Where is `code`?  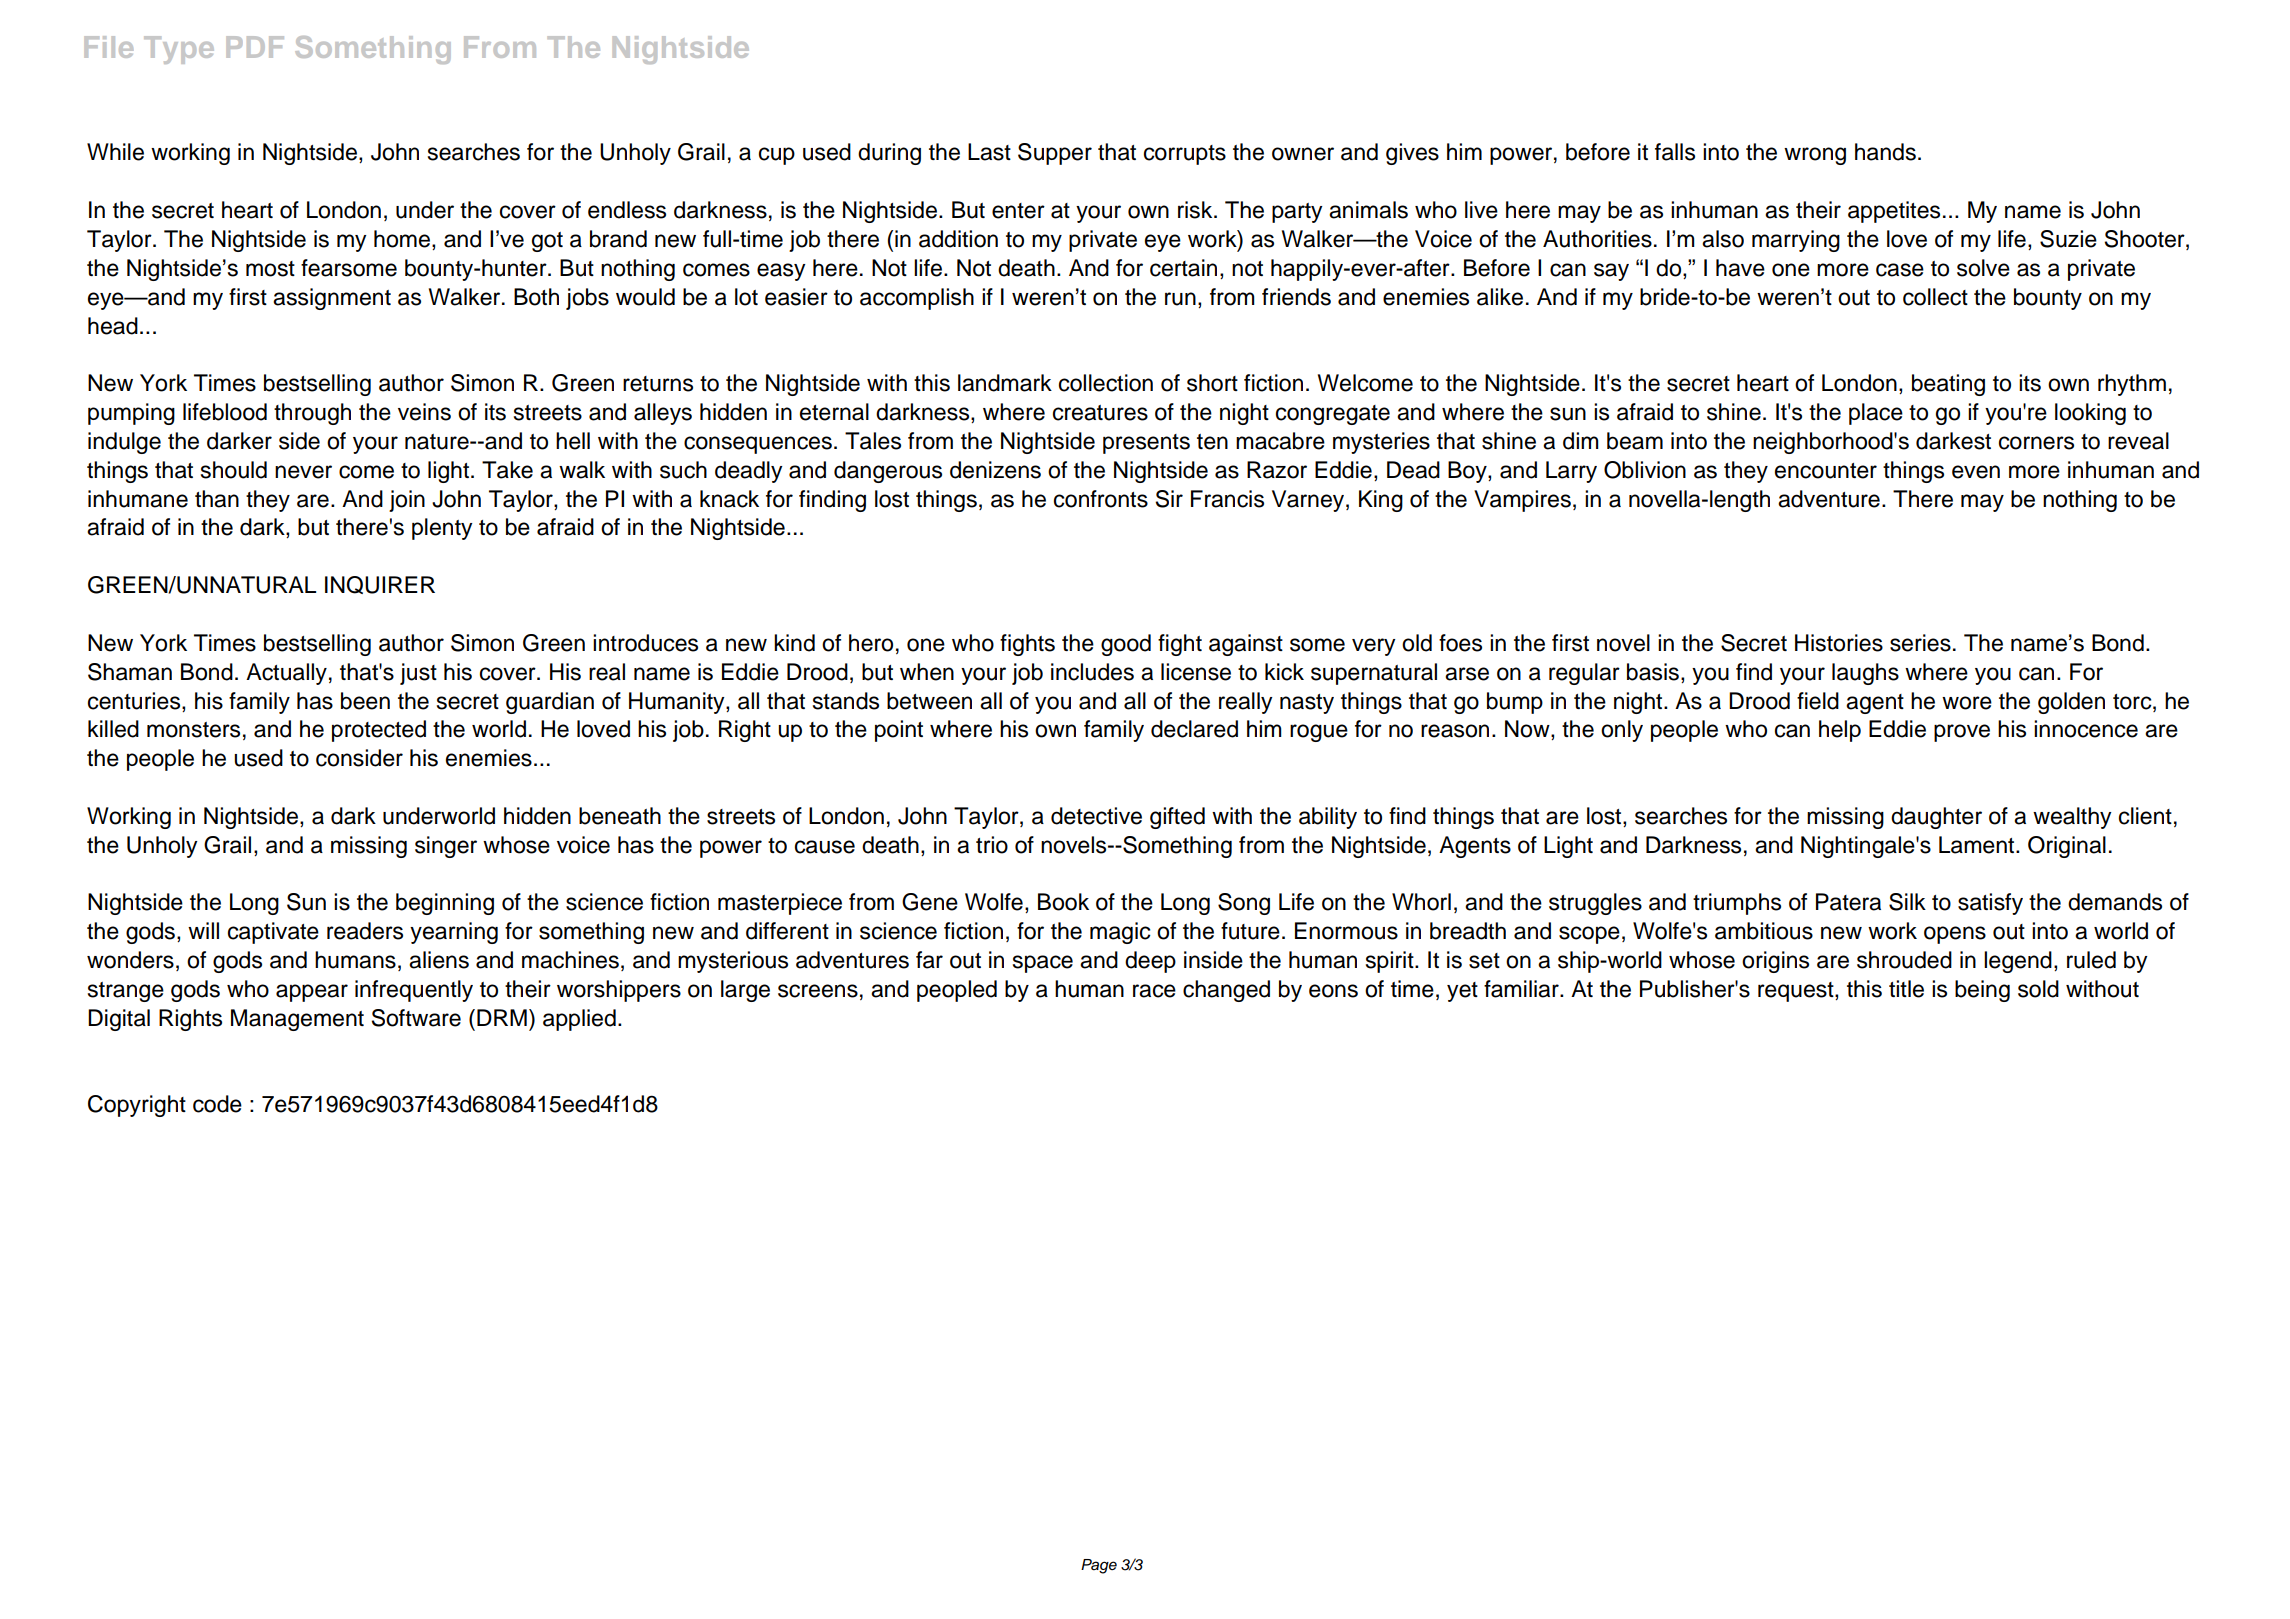 code is located at coordinates (217, 1104).
